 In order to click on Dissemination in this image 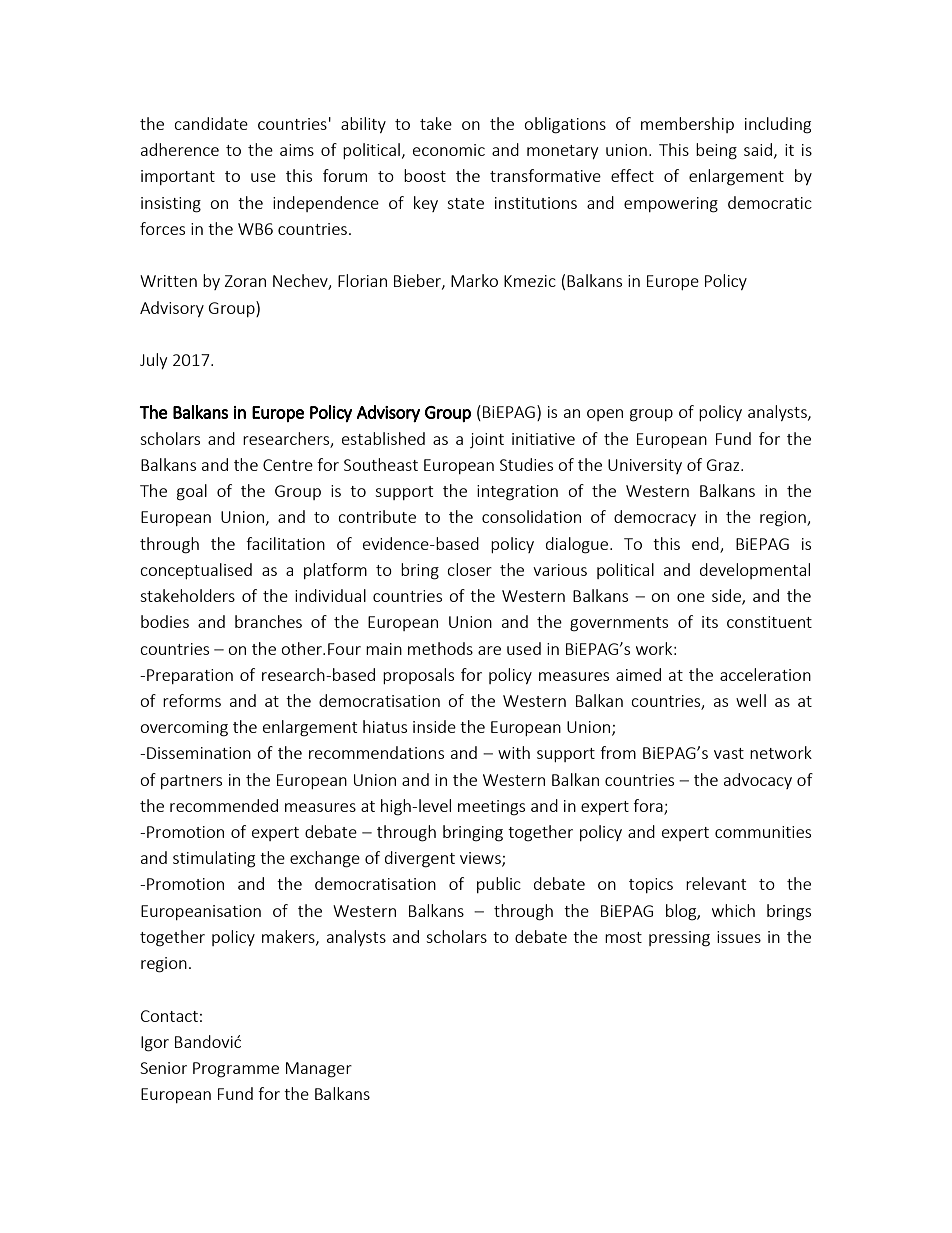, I will do `click(199, 753)`.
